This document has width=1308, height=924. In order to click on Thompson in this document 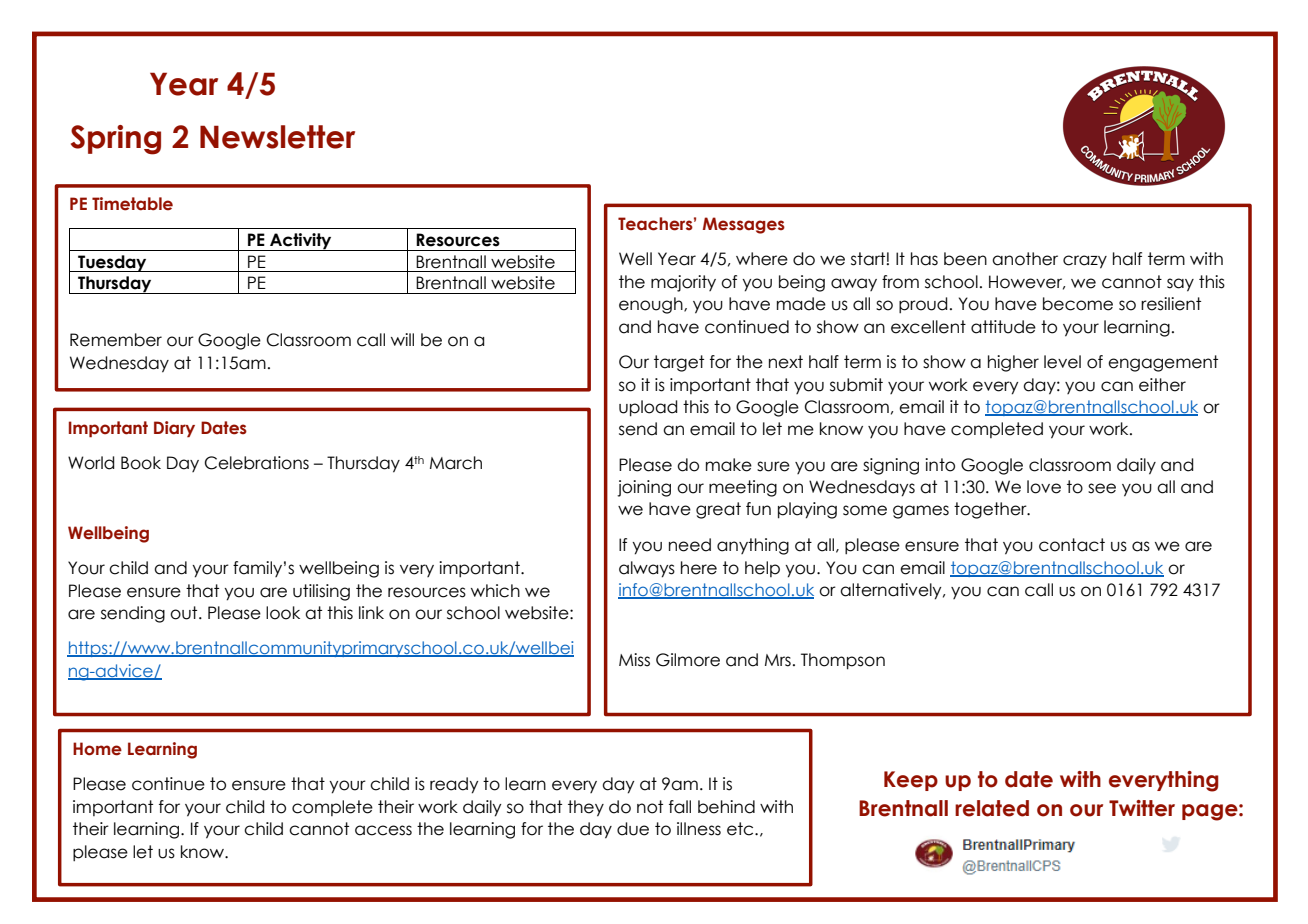, I will do `click(843, 661)`.
